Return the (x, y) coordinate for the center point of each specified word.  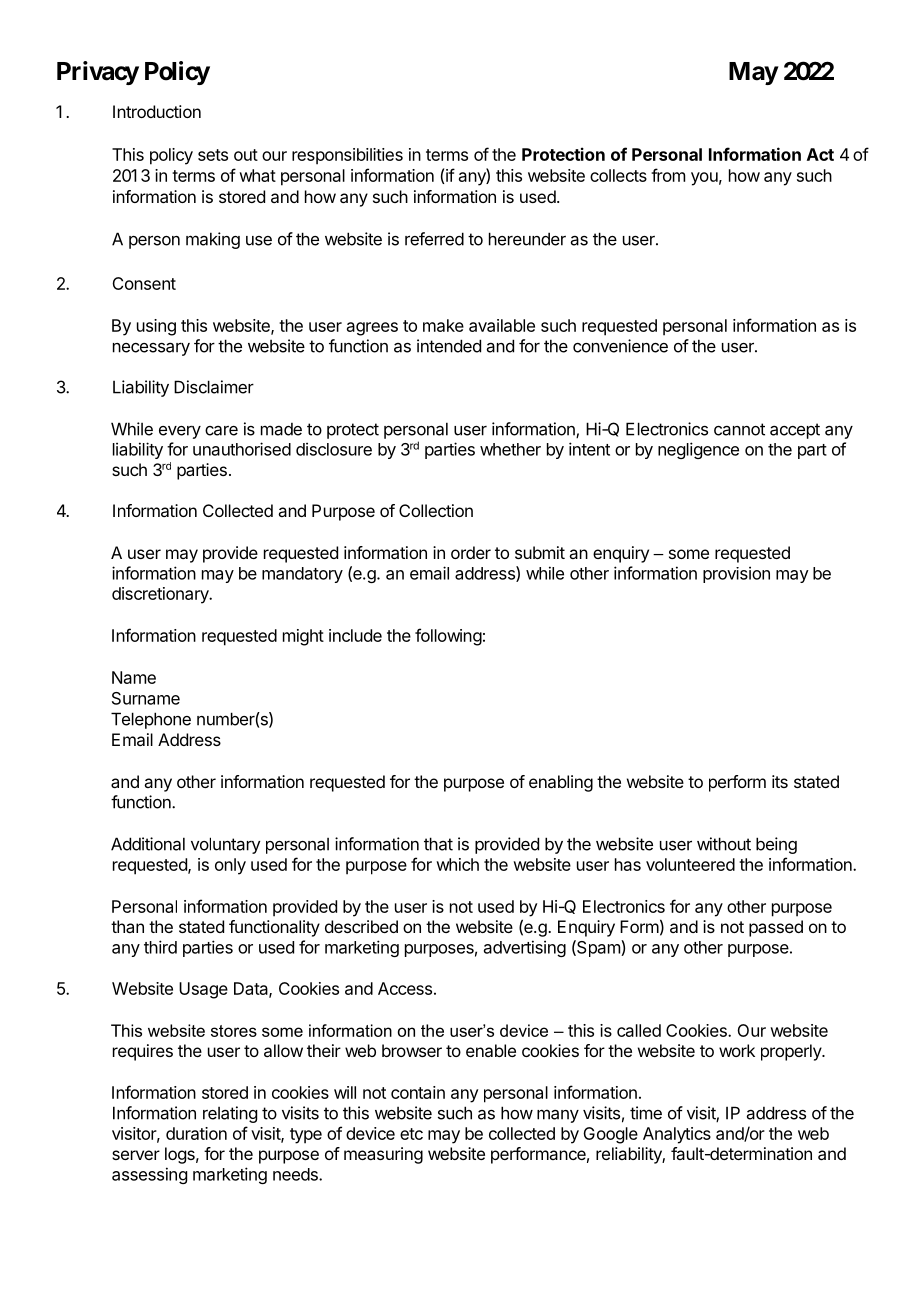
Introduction (157, 111)
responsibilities (347, 156)
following (448, 637)
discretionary (161, 595)
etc (411, 1134)
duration (196, 1133)
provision (736, 574)
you (704, 179)
